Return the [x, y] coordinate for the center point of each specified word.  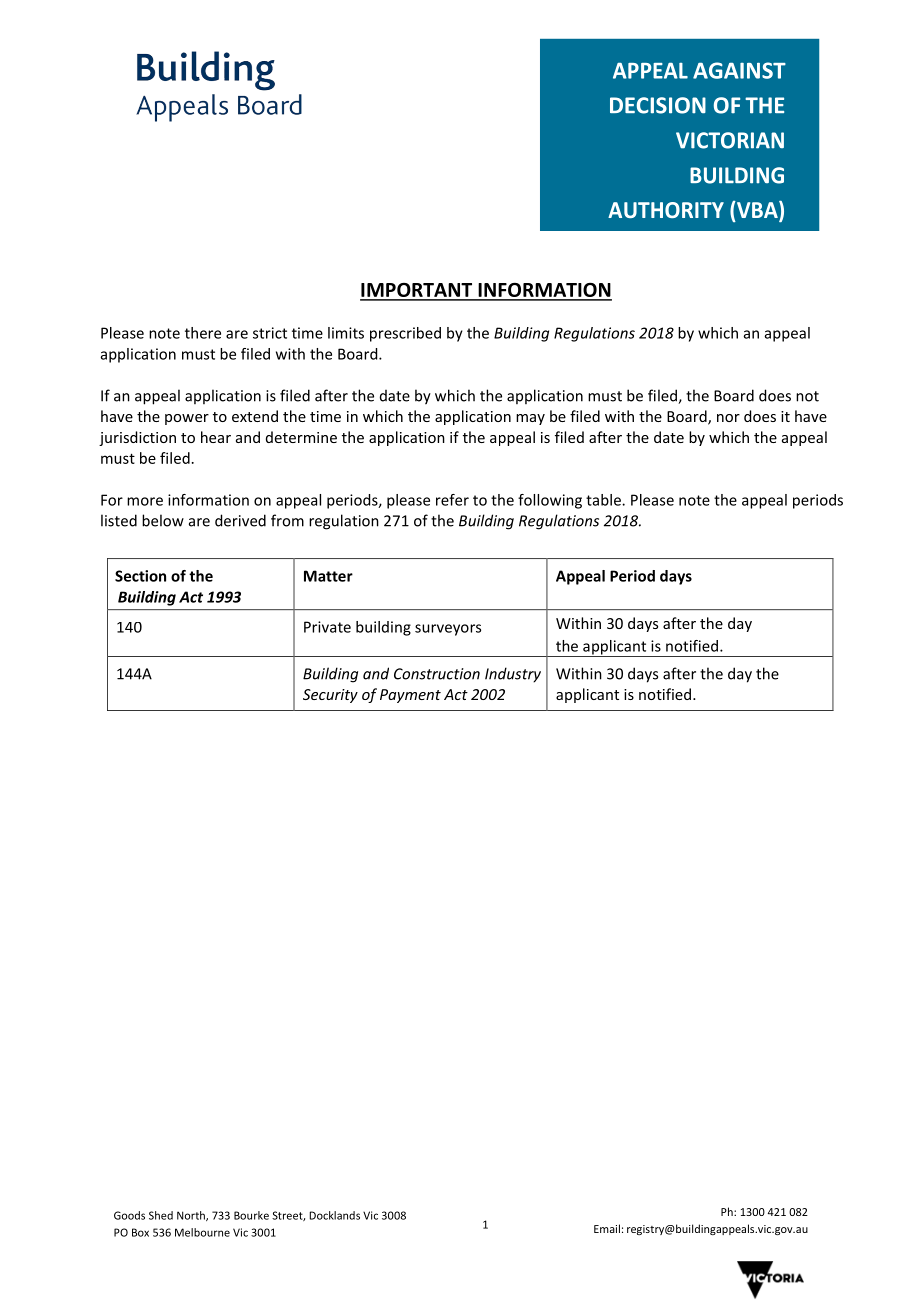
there [203, 333]
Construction [437, 674]
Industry [513, 675]
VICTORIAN [730, 140]
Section [140, 576]
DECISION [658, 105]
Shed [161, 1215]
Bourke [251, 1215]
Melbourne [202, 1232]
